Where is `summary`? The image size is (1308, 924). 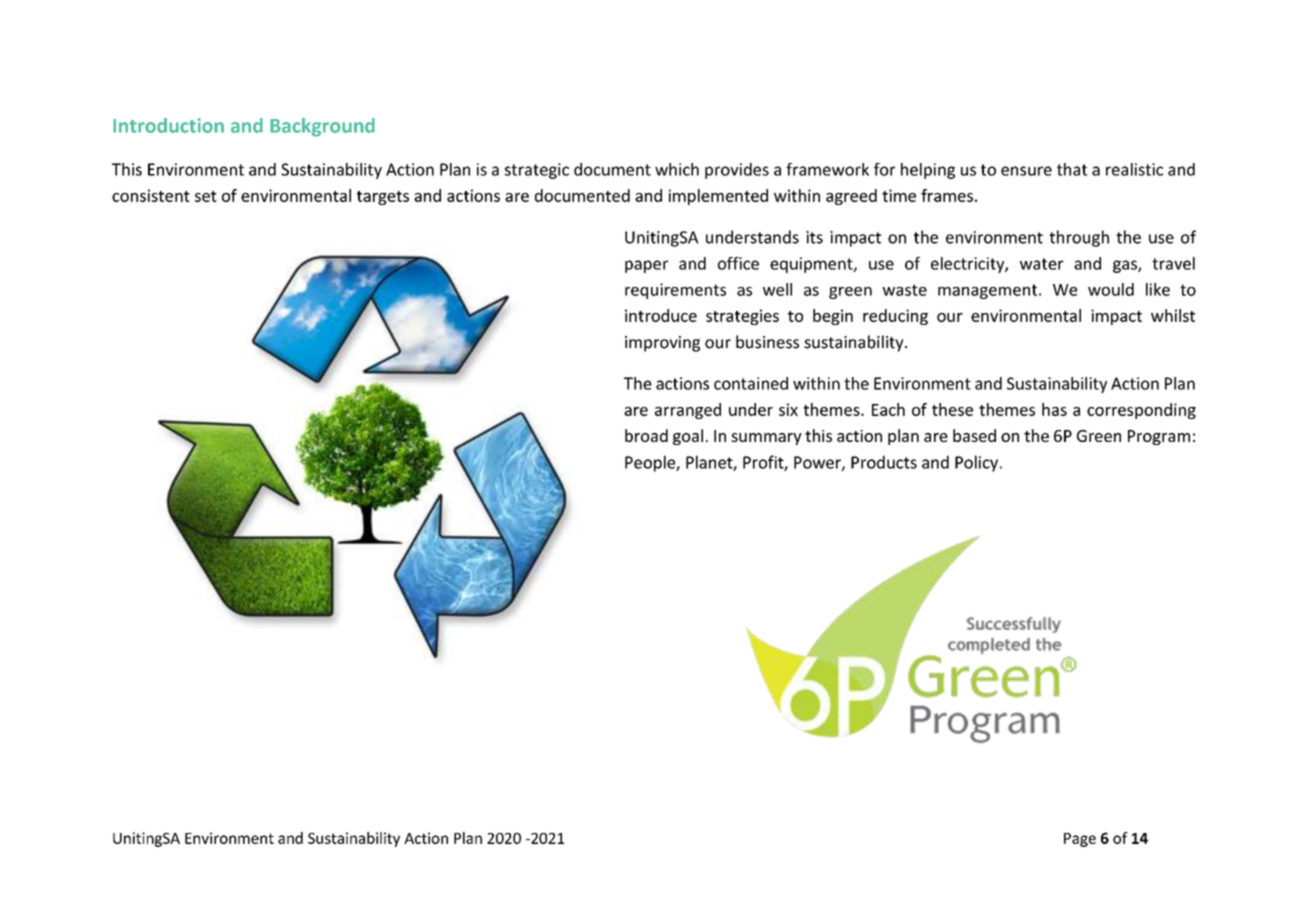
summary is located at coordinates (766, 439).
